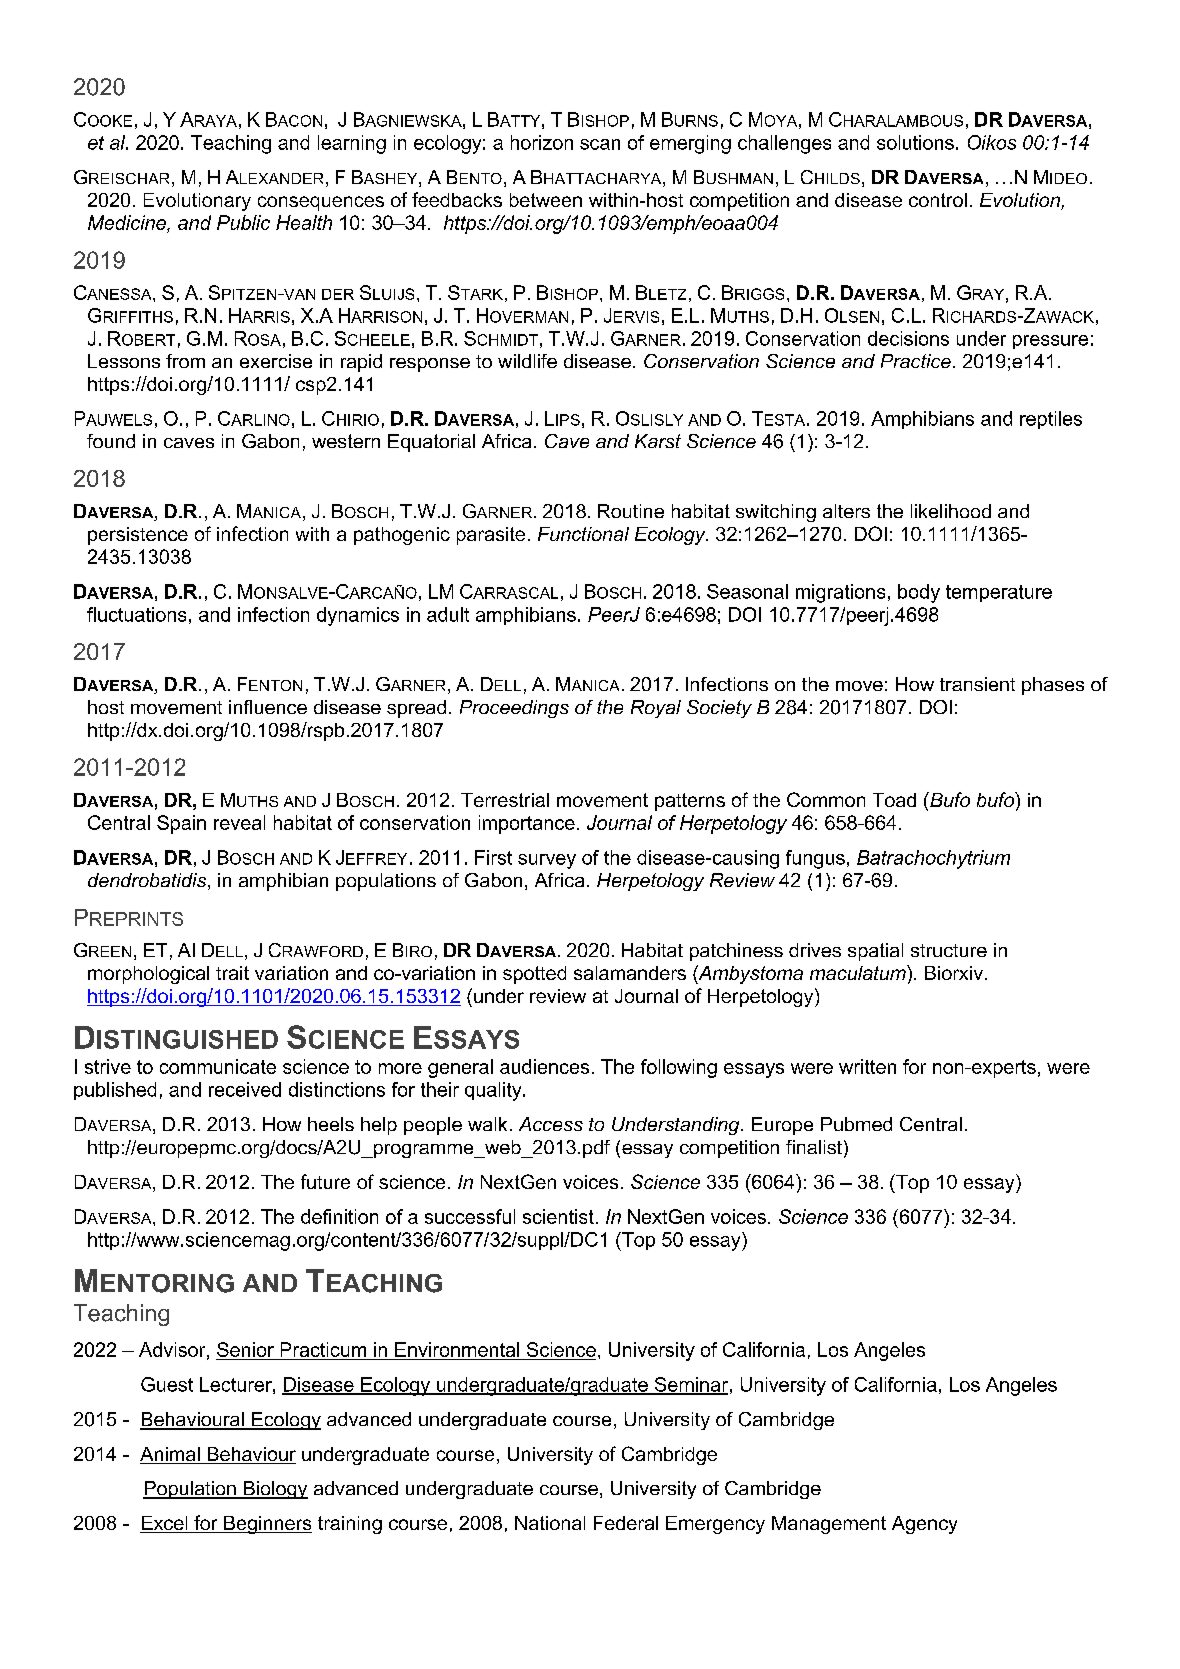 The height and width of the image is (1669, 1180). Describe the element at coordinates (856, 1124) in the image. I see `Pubmed` at that location.
